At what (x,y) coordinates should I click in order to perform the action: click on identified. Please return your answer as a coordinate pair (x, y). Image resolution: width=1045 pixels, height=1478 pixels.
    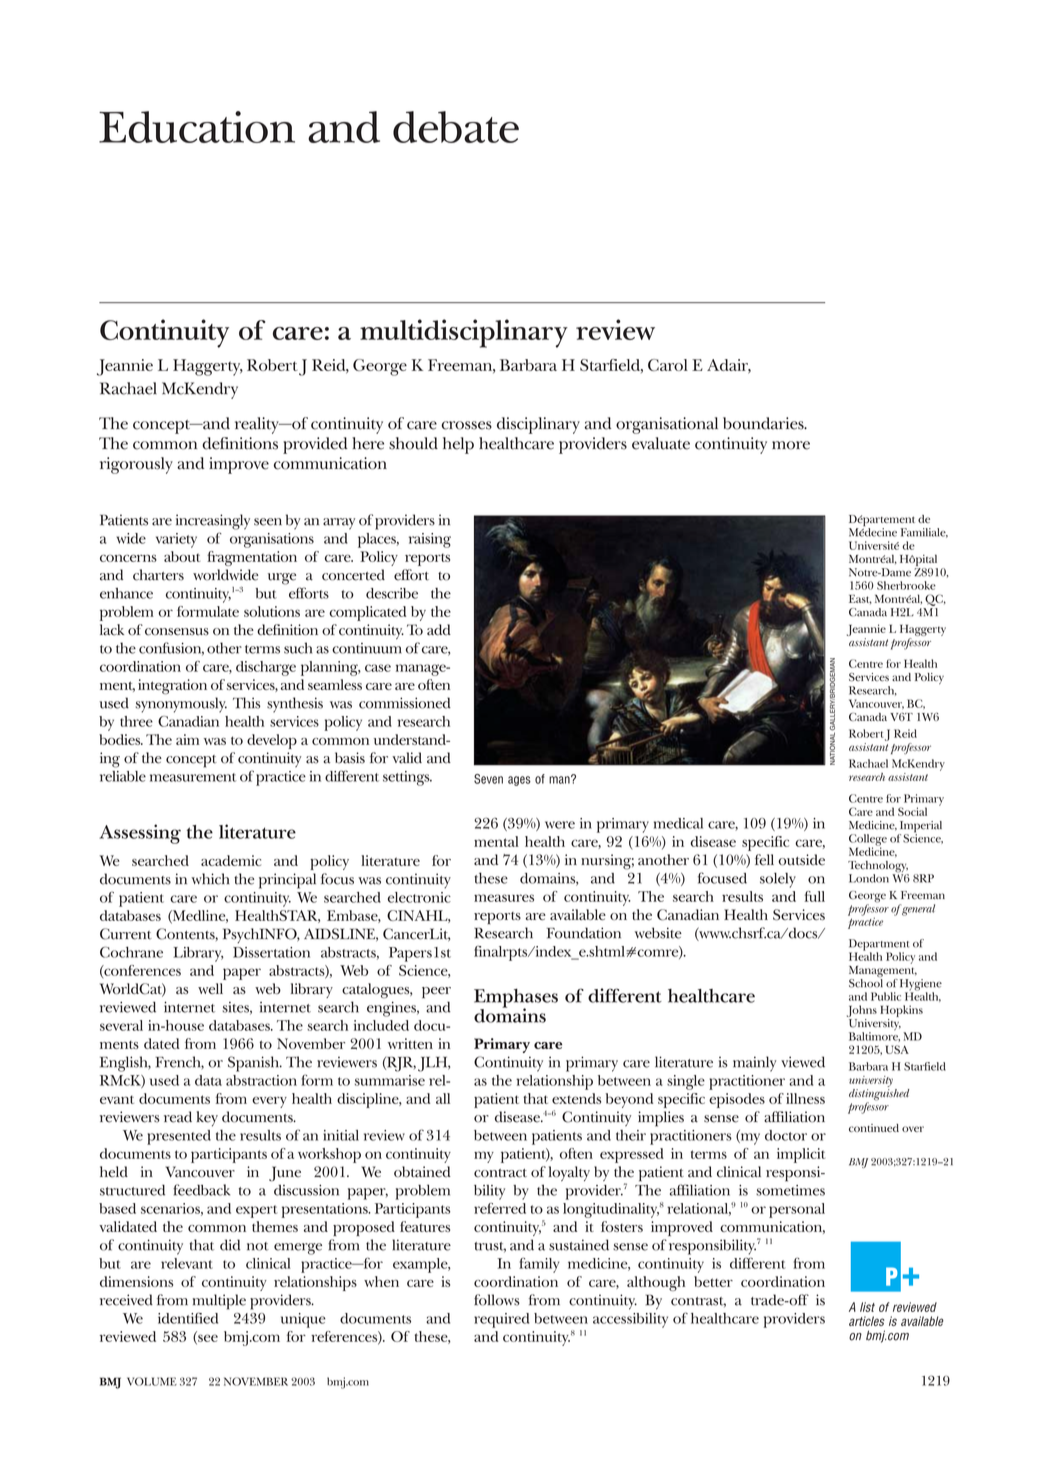
    Looking at the image, I should click on (188, 1318).
